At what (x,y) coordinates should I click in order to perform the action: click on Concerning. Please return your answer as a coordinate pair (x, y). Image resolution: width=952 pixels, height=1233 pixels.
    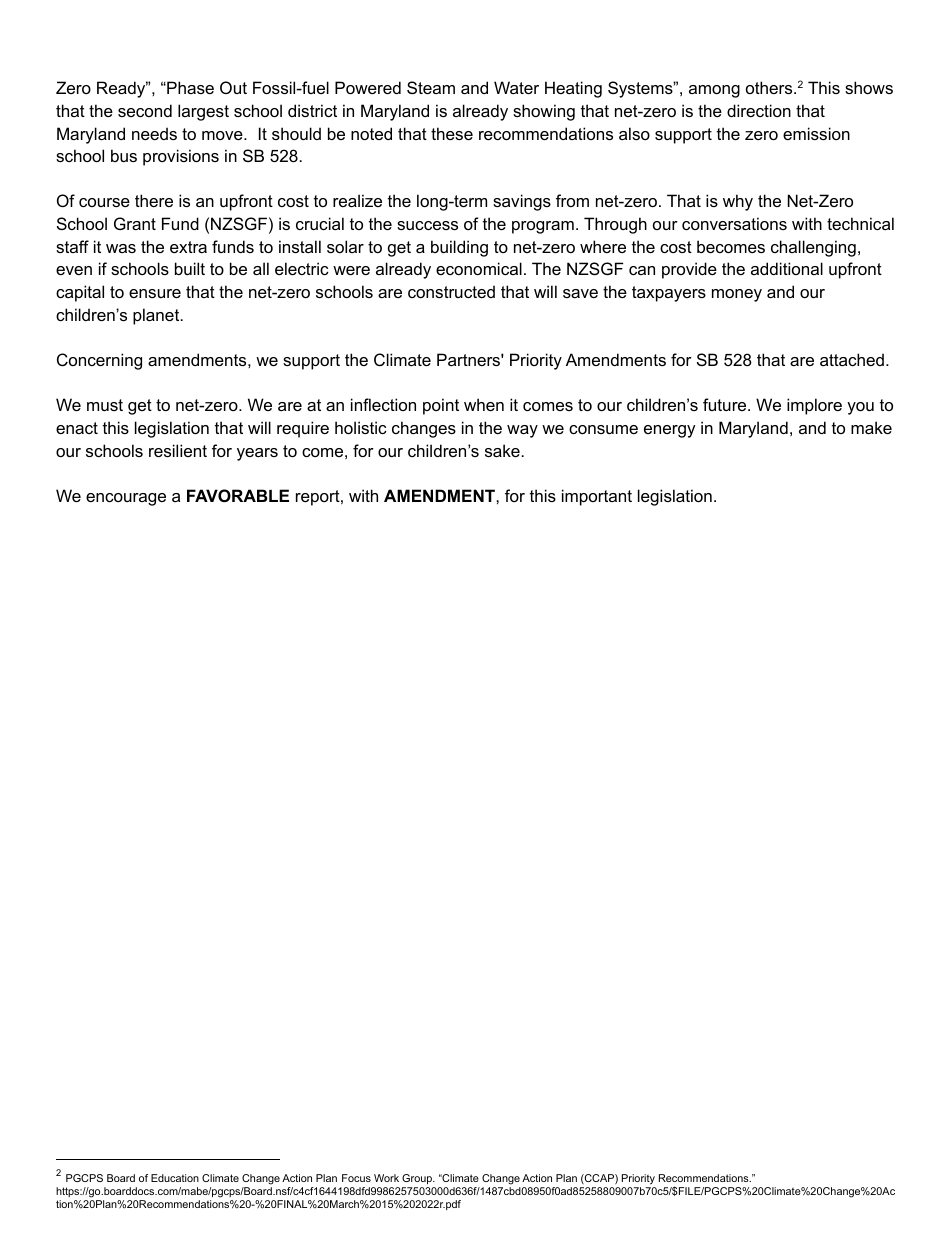
    Looking at the image, I should click on (99, 361).
